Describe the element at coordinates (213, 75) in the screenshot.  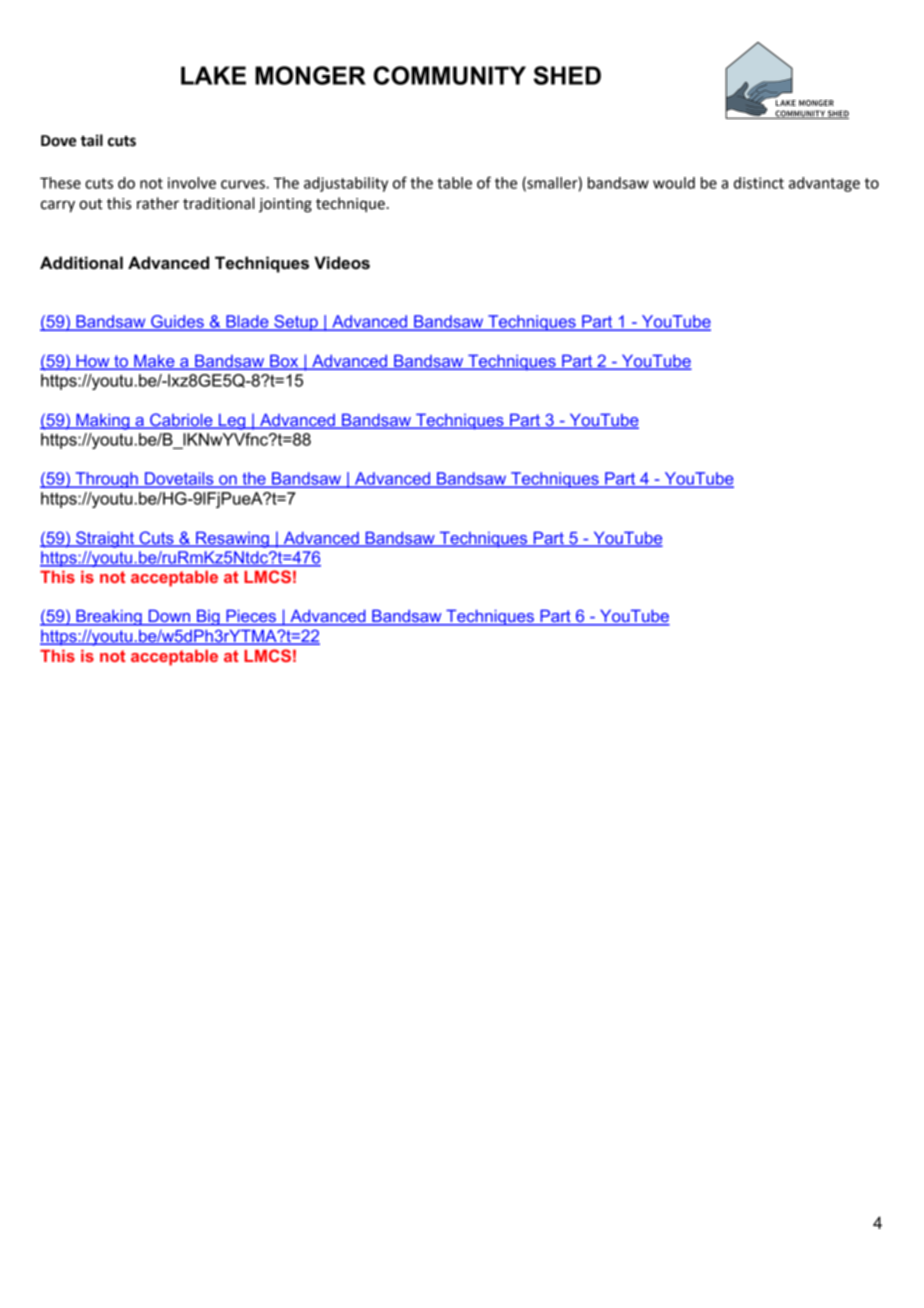
I see `LAKE` at that location.
